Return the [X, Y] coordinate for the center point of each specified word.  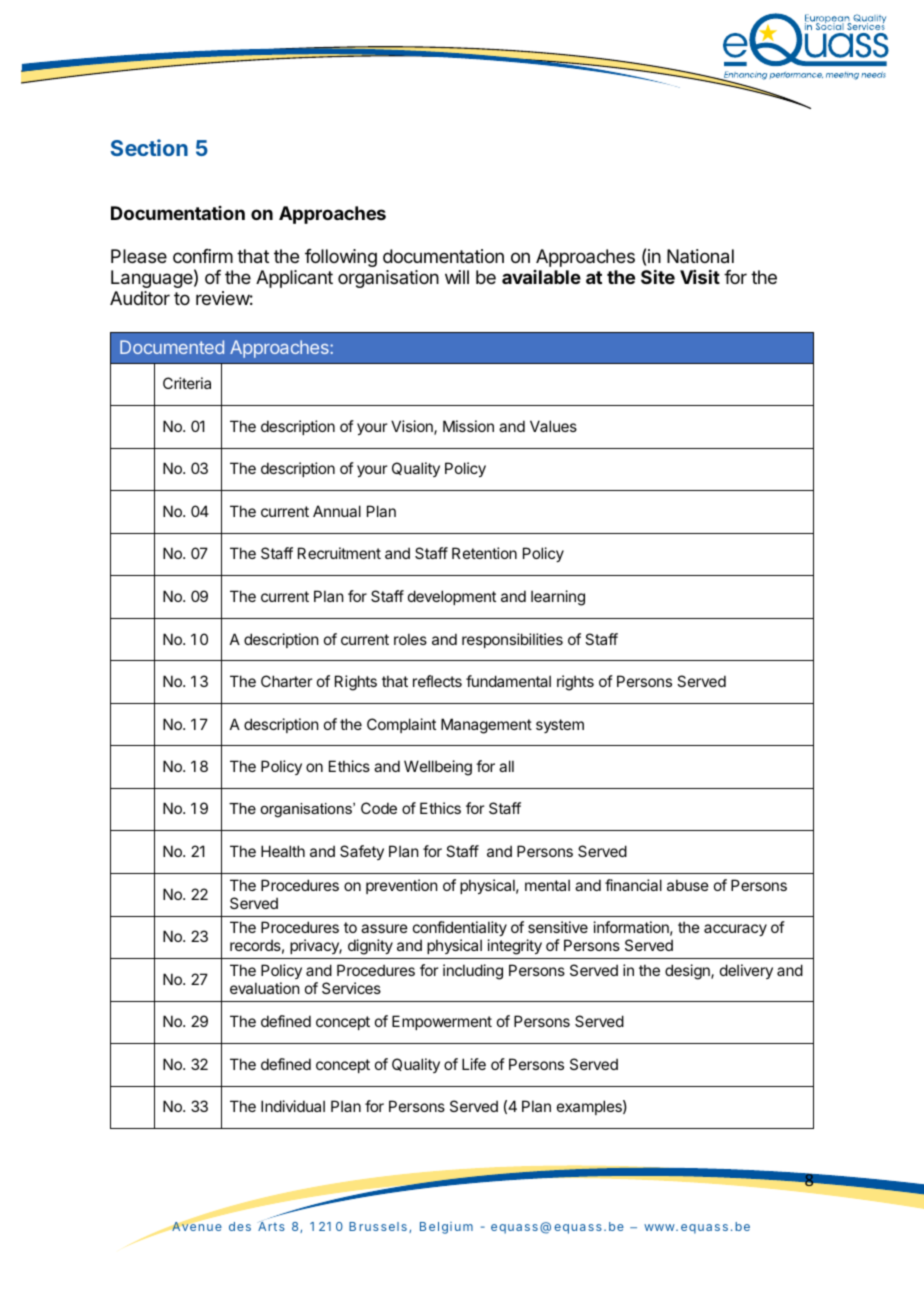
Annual [337, 511]
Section [149, 147]
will [457, 277]
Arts [271, 1226]
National [700, 256]
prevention [401, 886]
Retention [484, 553]
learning [558, 598]
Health [283, 851]
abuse [688, 885]
